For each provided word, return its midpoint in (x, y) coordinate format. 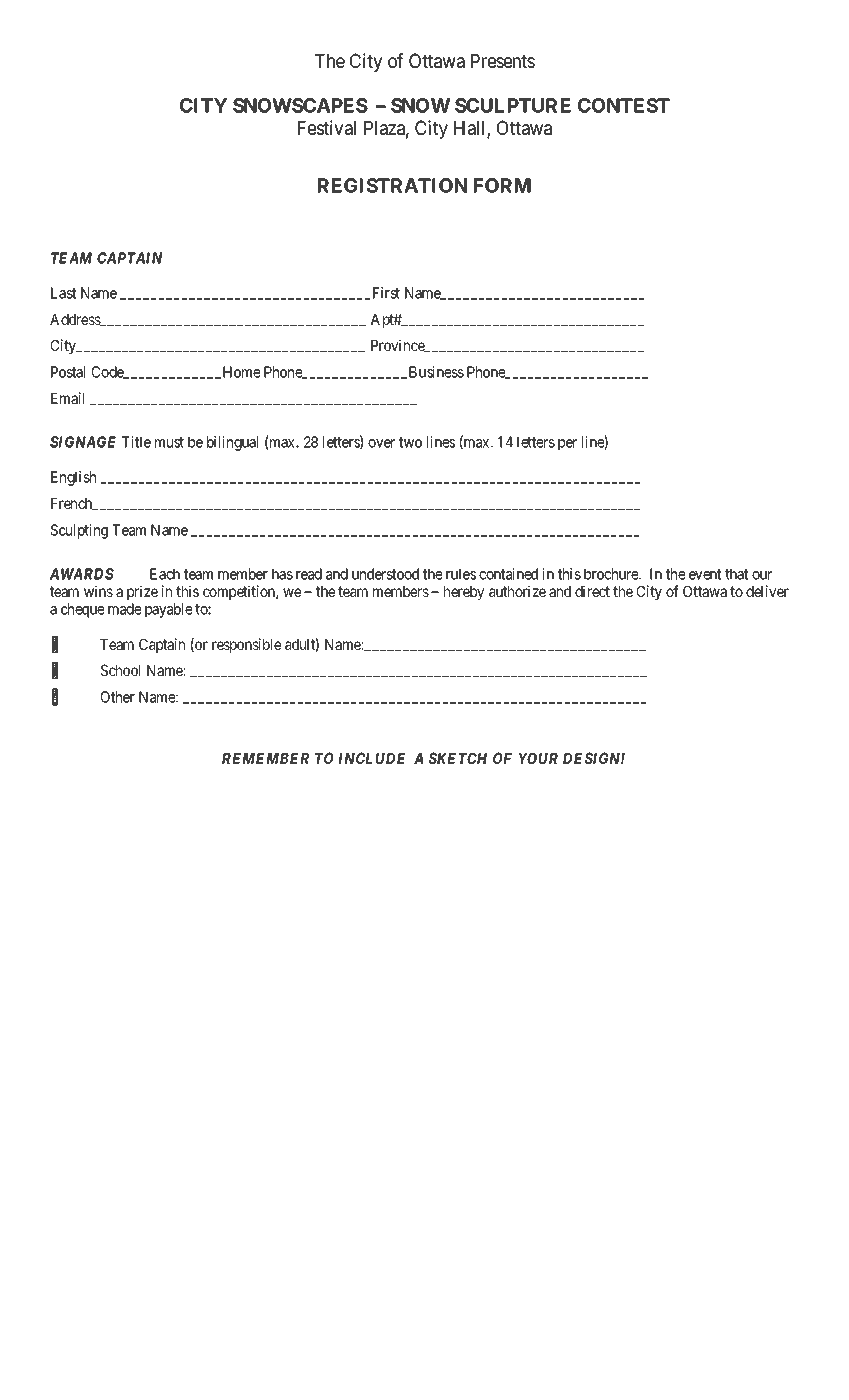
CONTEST (624, 105)
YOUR (538, 758)
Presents (503, 61)
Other (118, 697)
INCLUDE (372, 758)
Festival (327, 128)
